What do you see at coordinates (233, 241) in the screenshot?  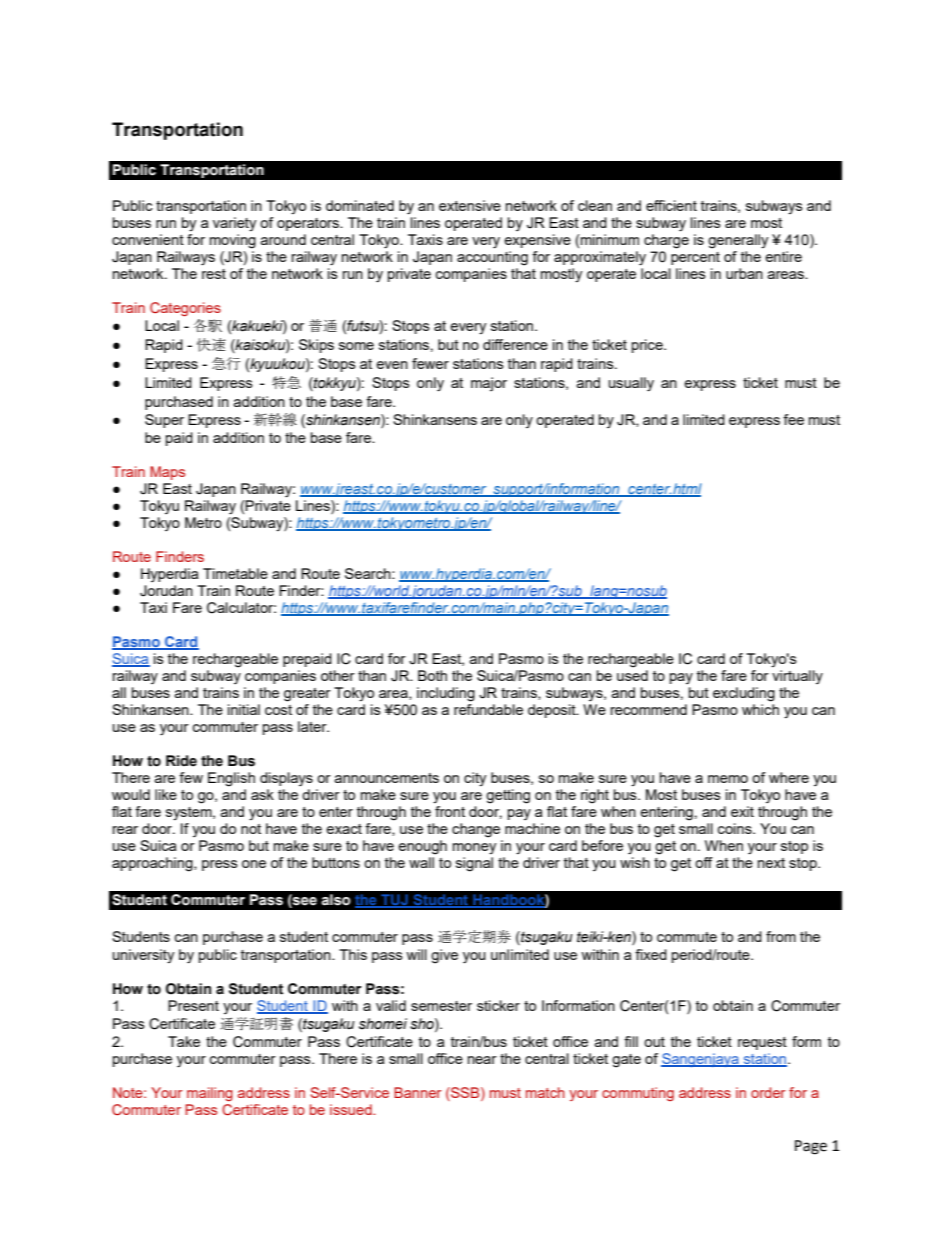 I see `moving` at bounding box center [233, 241].
